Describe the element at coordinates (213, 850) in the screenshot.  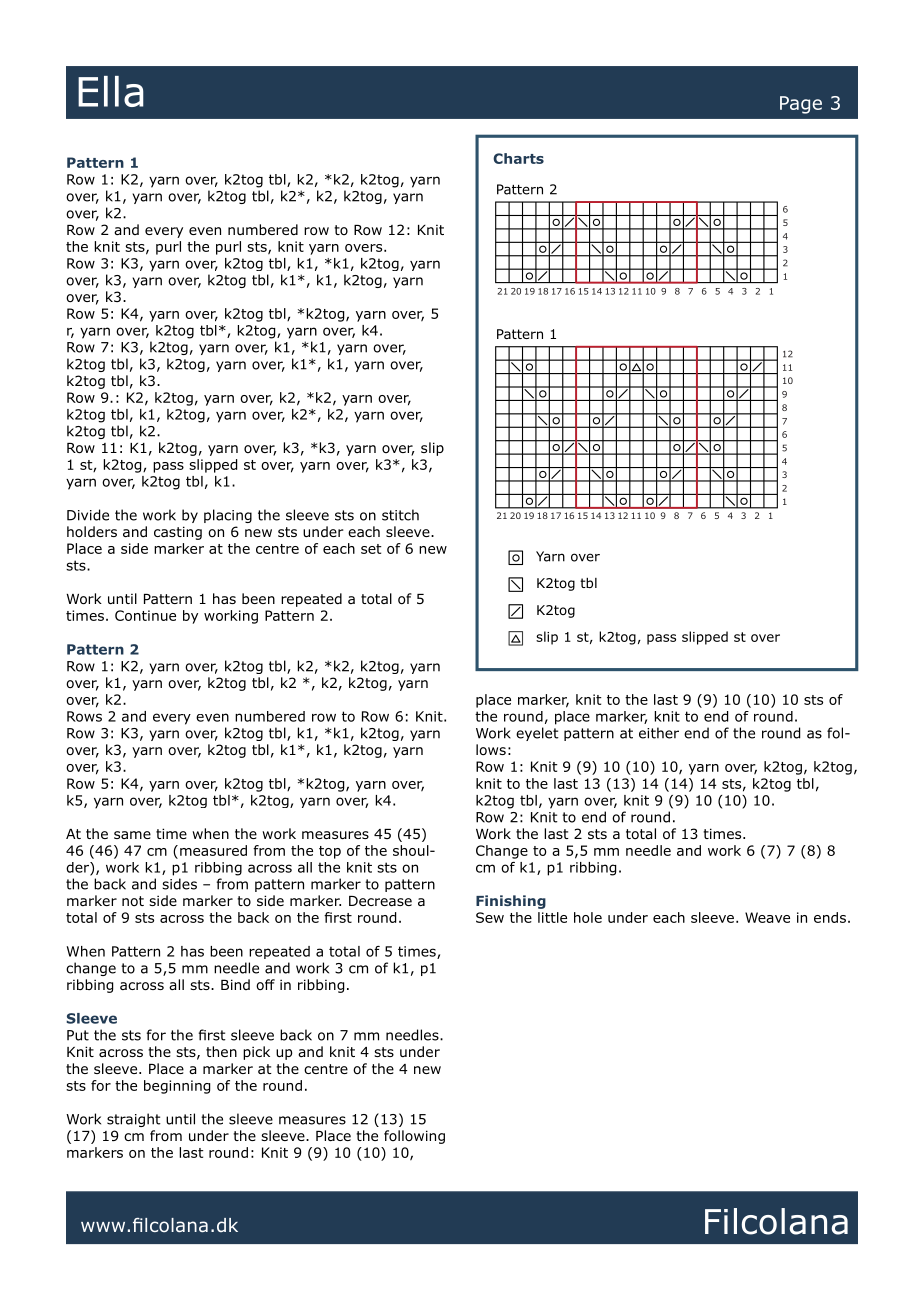
I see `measured` at that location.
